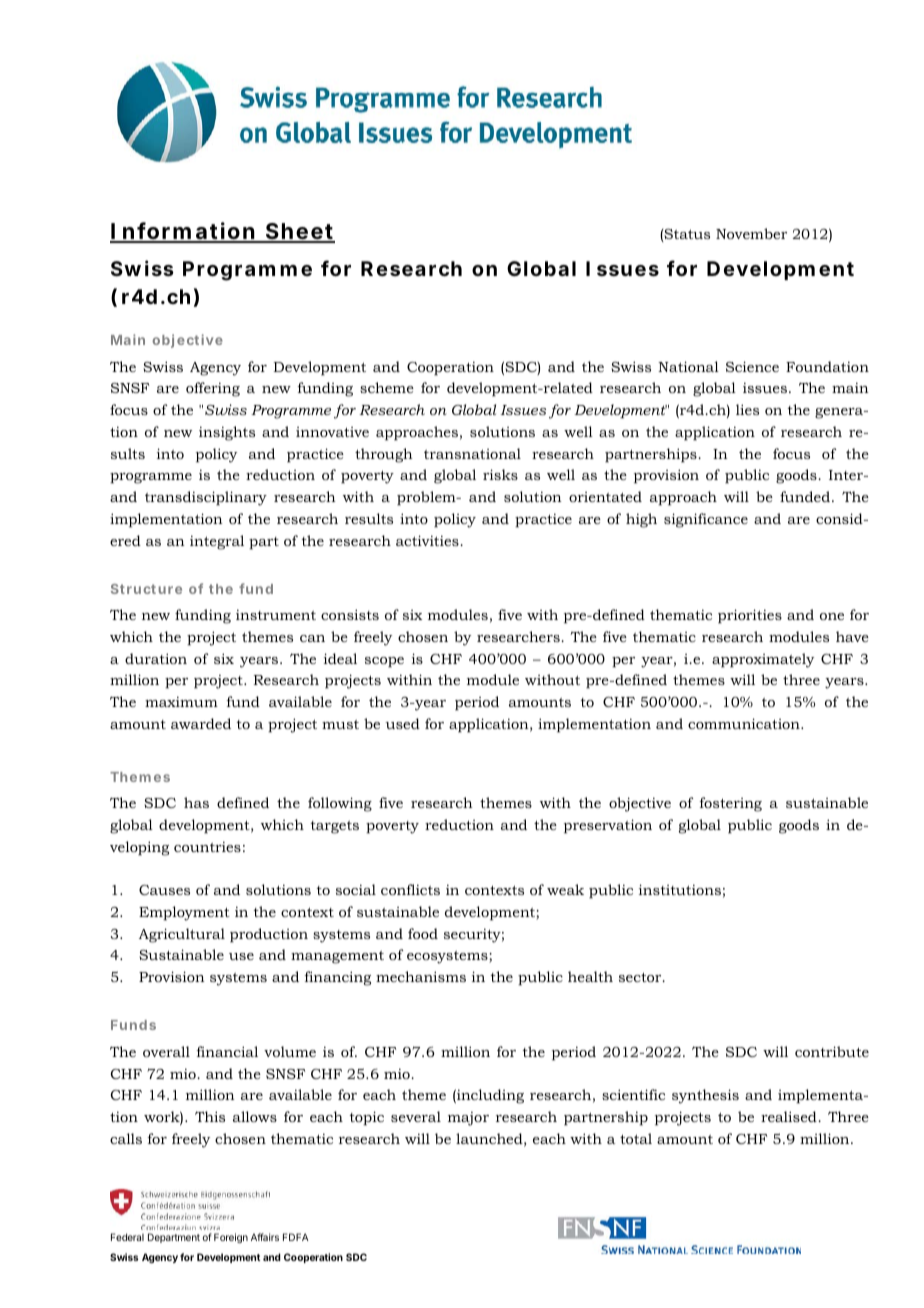 This screenshot has height=1308, width=924. I want to click on risks, so click(500, 474).
